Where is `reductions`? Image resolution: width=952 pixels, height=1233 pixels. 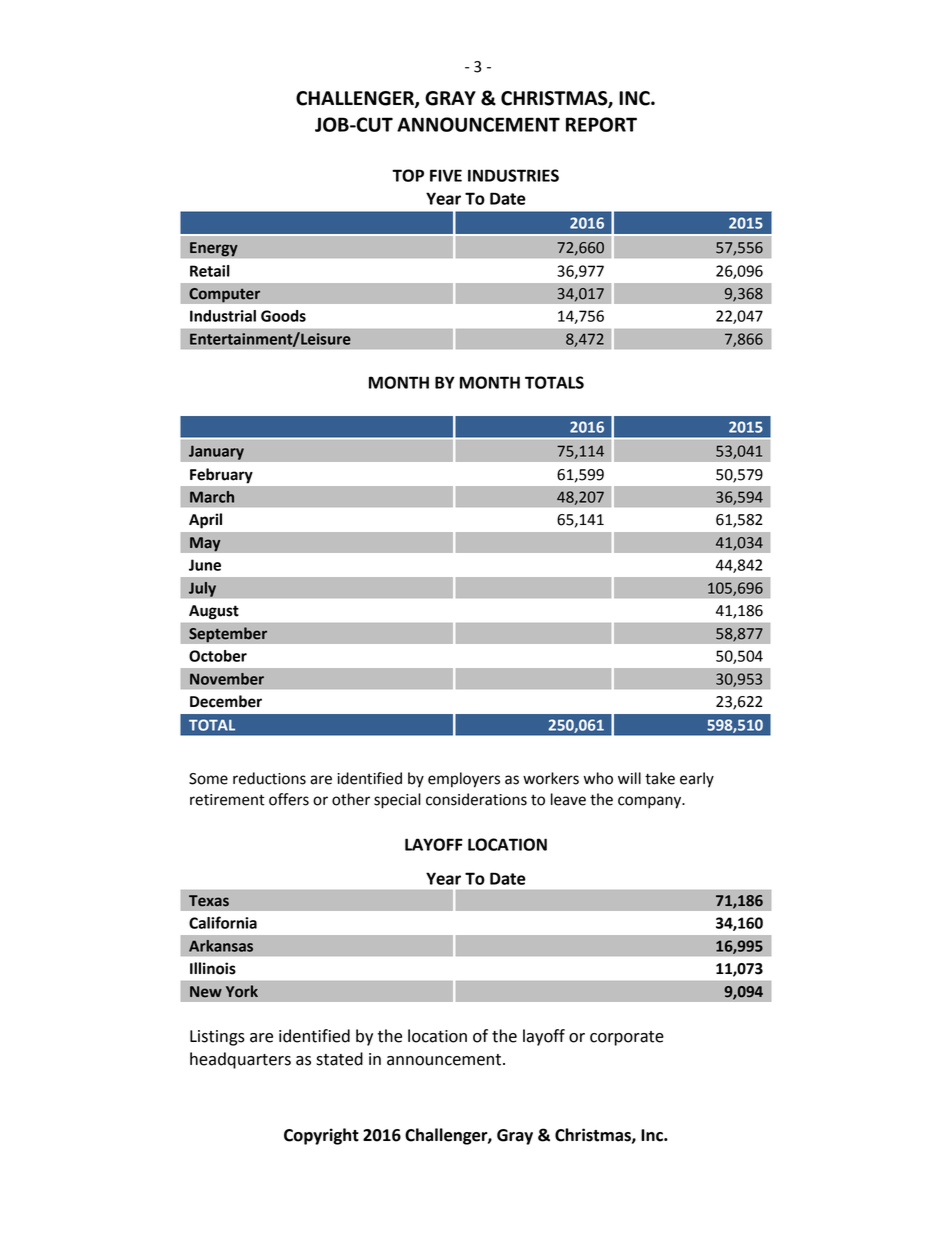 reductions is located at coordinates (269, 778).
